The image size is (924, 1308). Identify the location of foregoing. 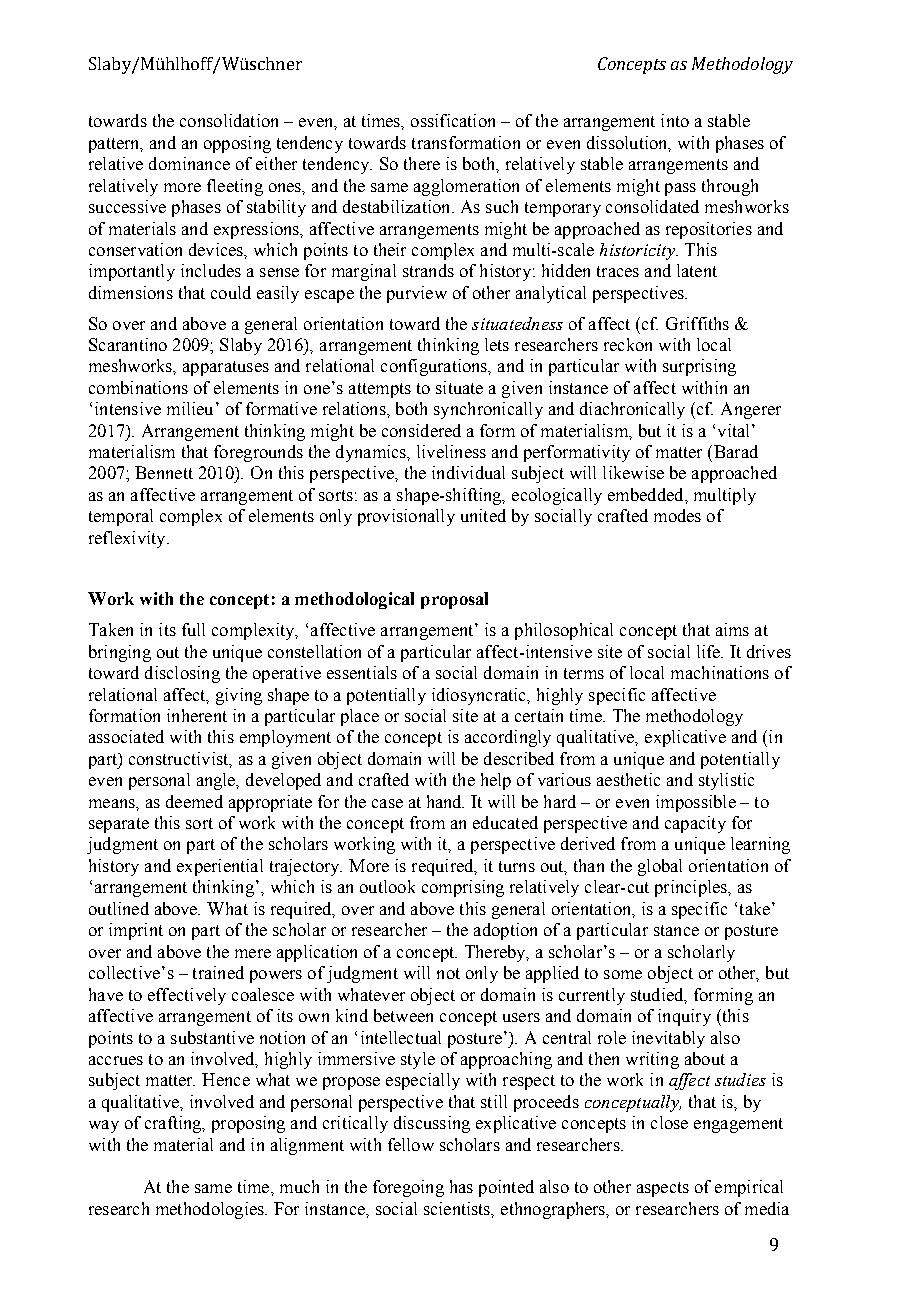
(408, 1188).
